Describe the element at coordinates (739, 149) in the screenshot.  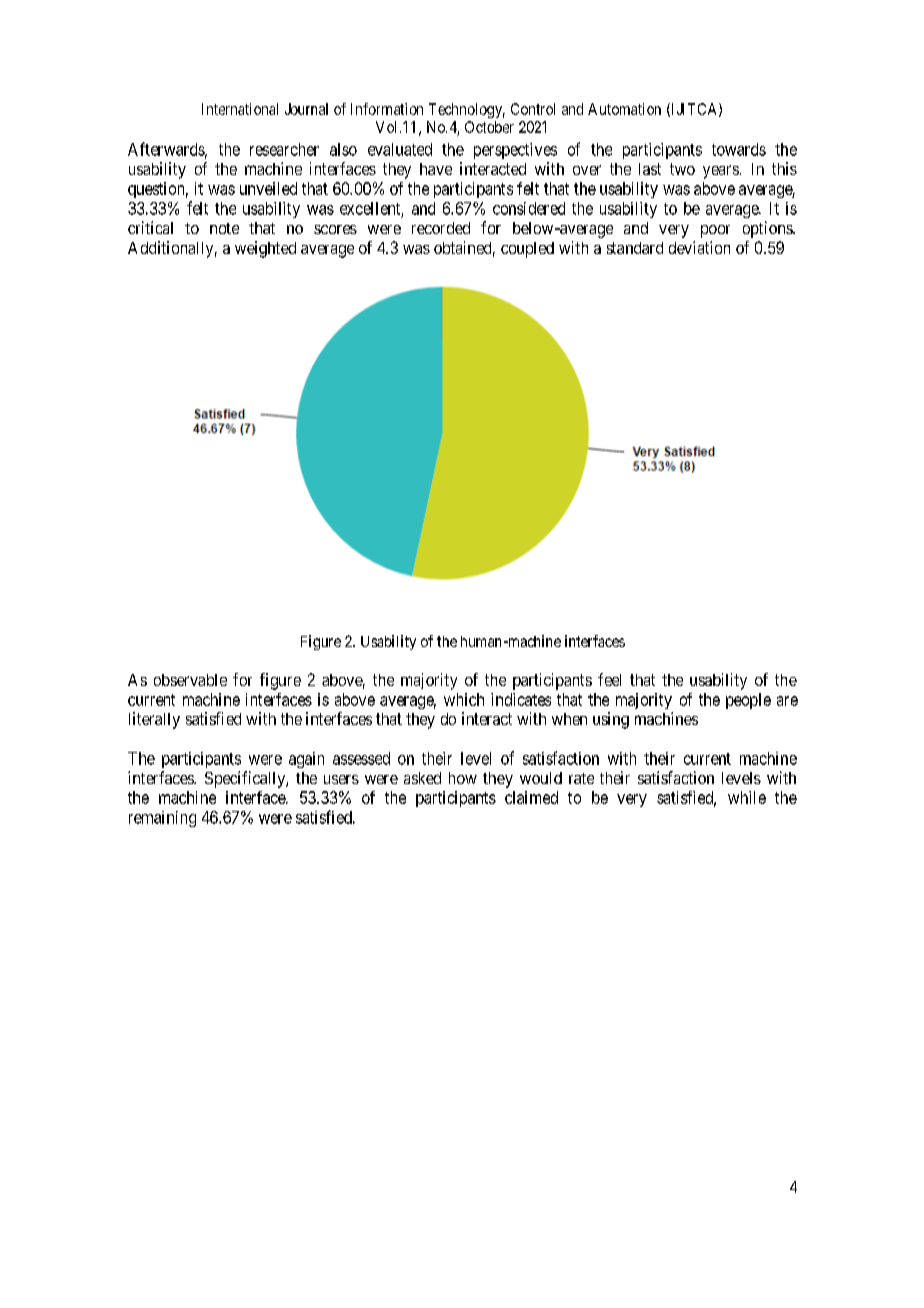
I see `towards` at that location.
